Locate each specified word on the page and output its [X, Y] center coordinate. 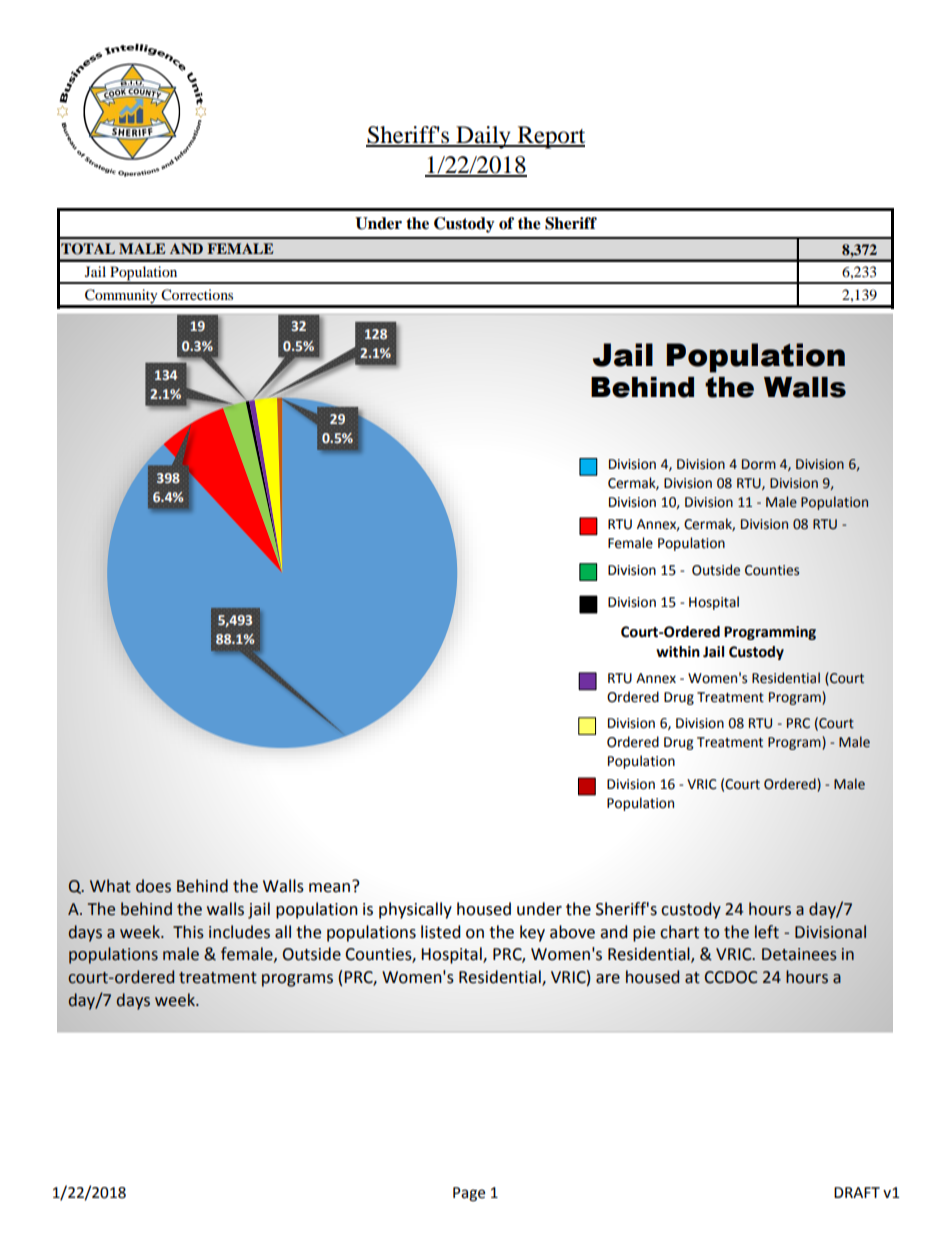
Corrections [197, 295]
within [678, 652]
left [767, 932]
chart [679, 932]
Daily [483, 137]
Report [550, 137]
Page [469, 1194]
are [608, 979]
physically [415, 910]
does [153, 886]
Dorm [759, 464]
